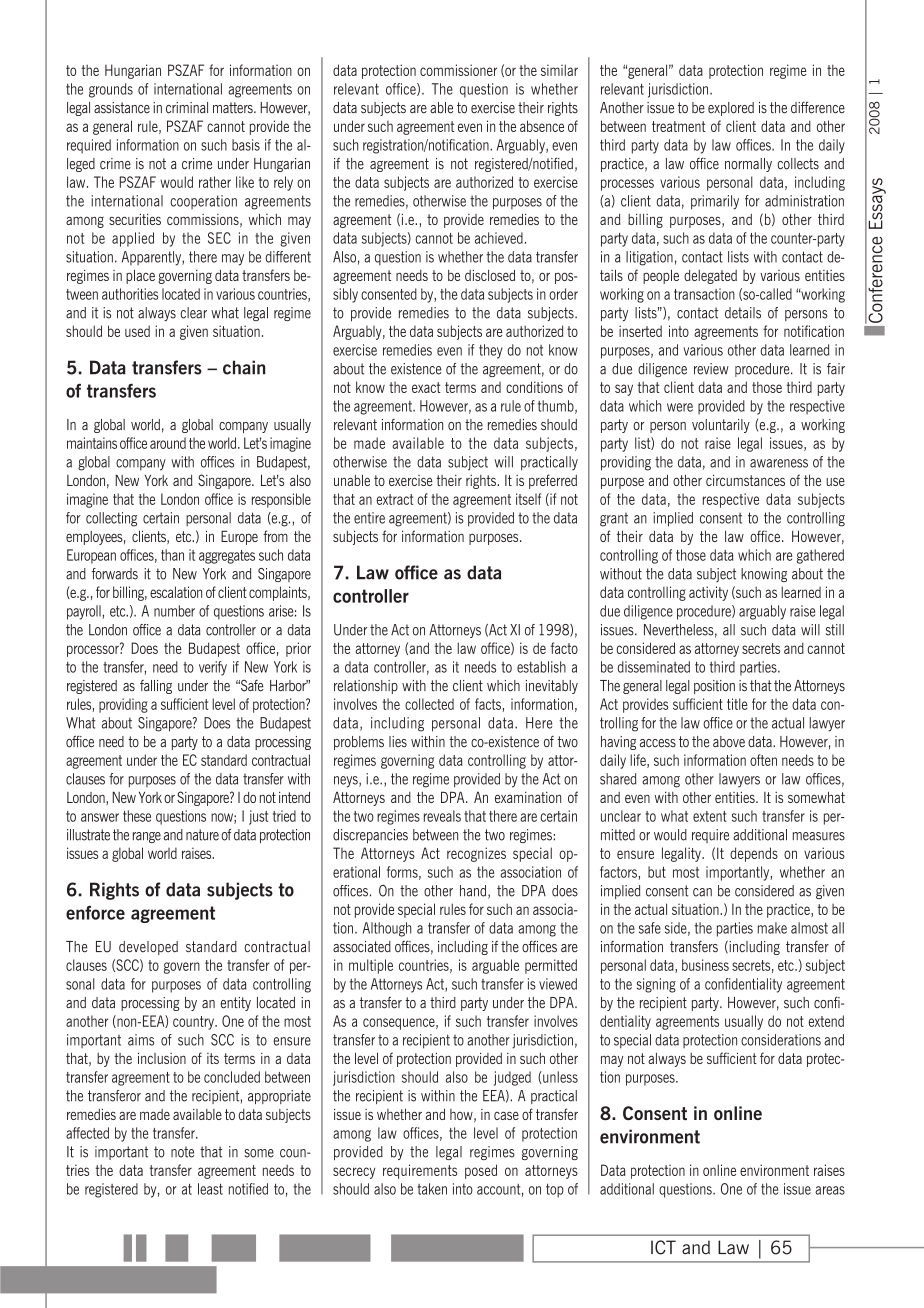  What do you see at coordinates (182, 1152) in the page?
I see `note` at bounding box center [182, 1152].
